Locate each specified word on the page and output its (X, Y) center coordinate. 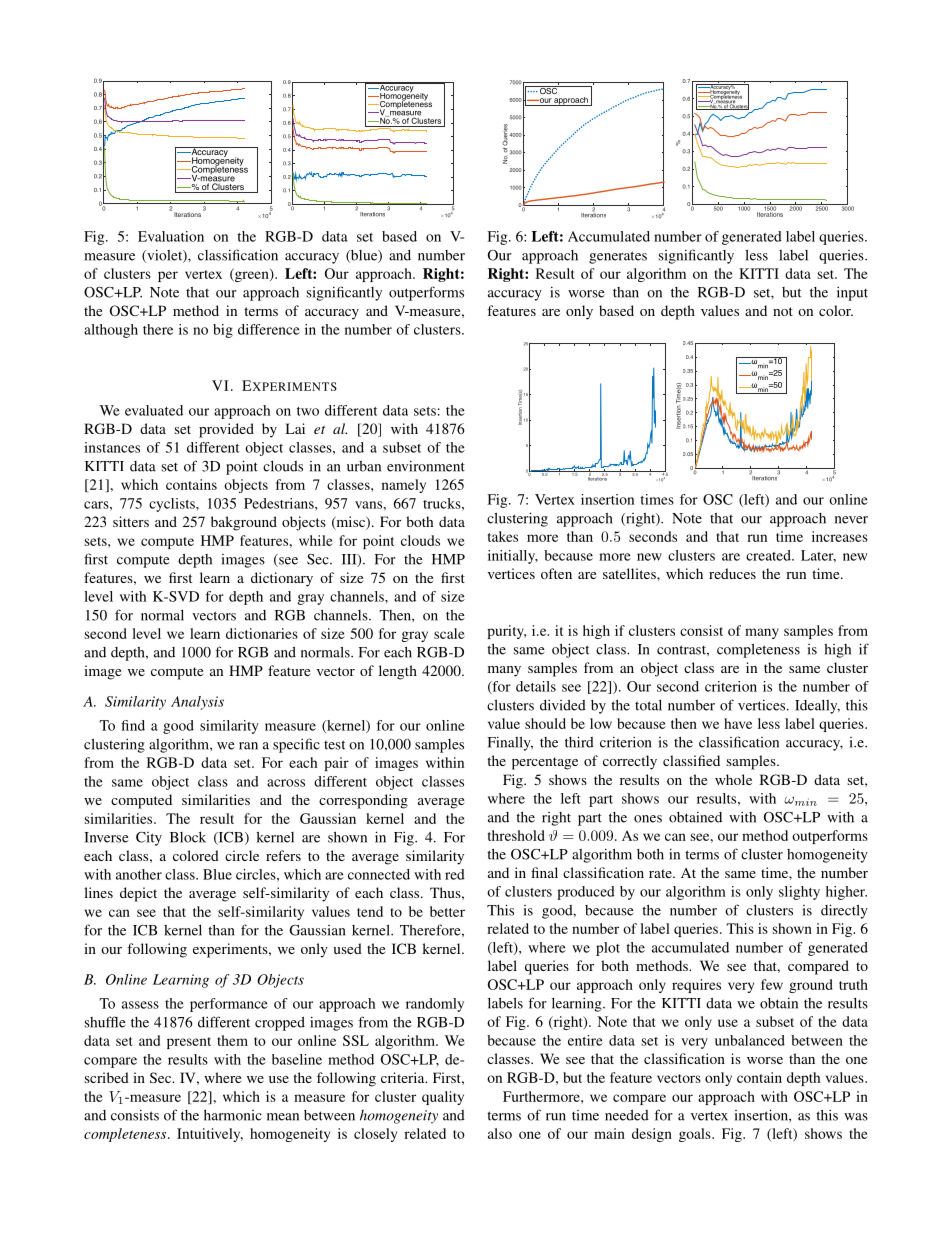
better (447, 911)
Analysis (197, 703)
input (852, 293)
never (851, 520)
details (536, 686)
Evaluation (171, 236)
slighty (799, 893)
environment (426, 466)
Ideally (817, 707)
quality (443, 1098)
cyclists (173, 505)
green (252, 275)
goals (696, 1135)
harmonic (233, 1115)
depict (138, 894)
